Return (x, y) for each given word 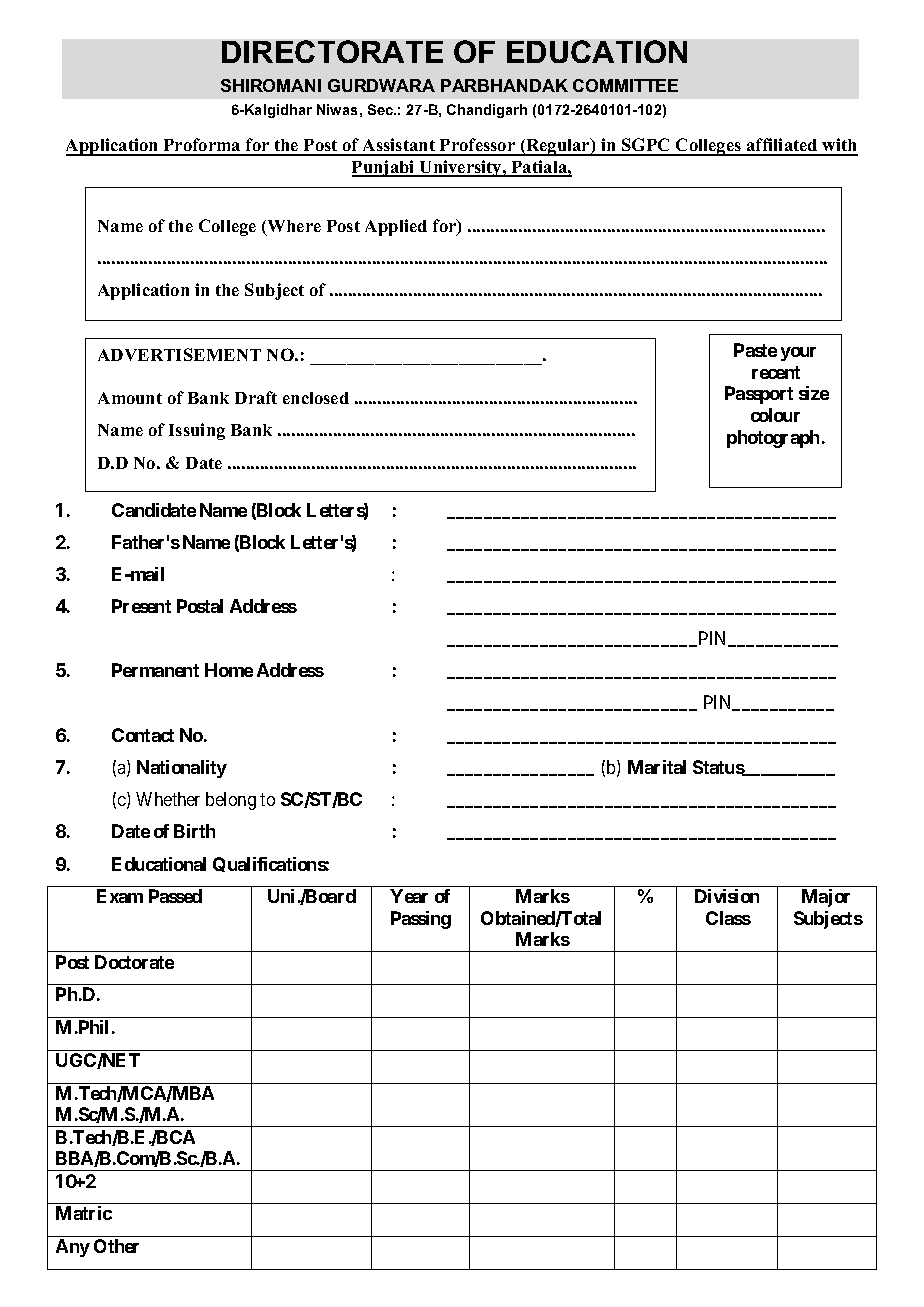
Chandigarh (487, 111)
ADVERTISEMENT (179, 354)
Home (229, 670)
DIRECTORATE (332, 51)
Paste (755, 350)
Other (116, 1246)
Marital (657, 767)
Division (727, 896)
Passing (421, 920)
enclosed (316, 398)
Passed (175, 896)
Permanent (155, 670)
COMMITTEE (625, 85)
